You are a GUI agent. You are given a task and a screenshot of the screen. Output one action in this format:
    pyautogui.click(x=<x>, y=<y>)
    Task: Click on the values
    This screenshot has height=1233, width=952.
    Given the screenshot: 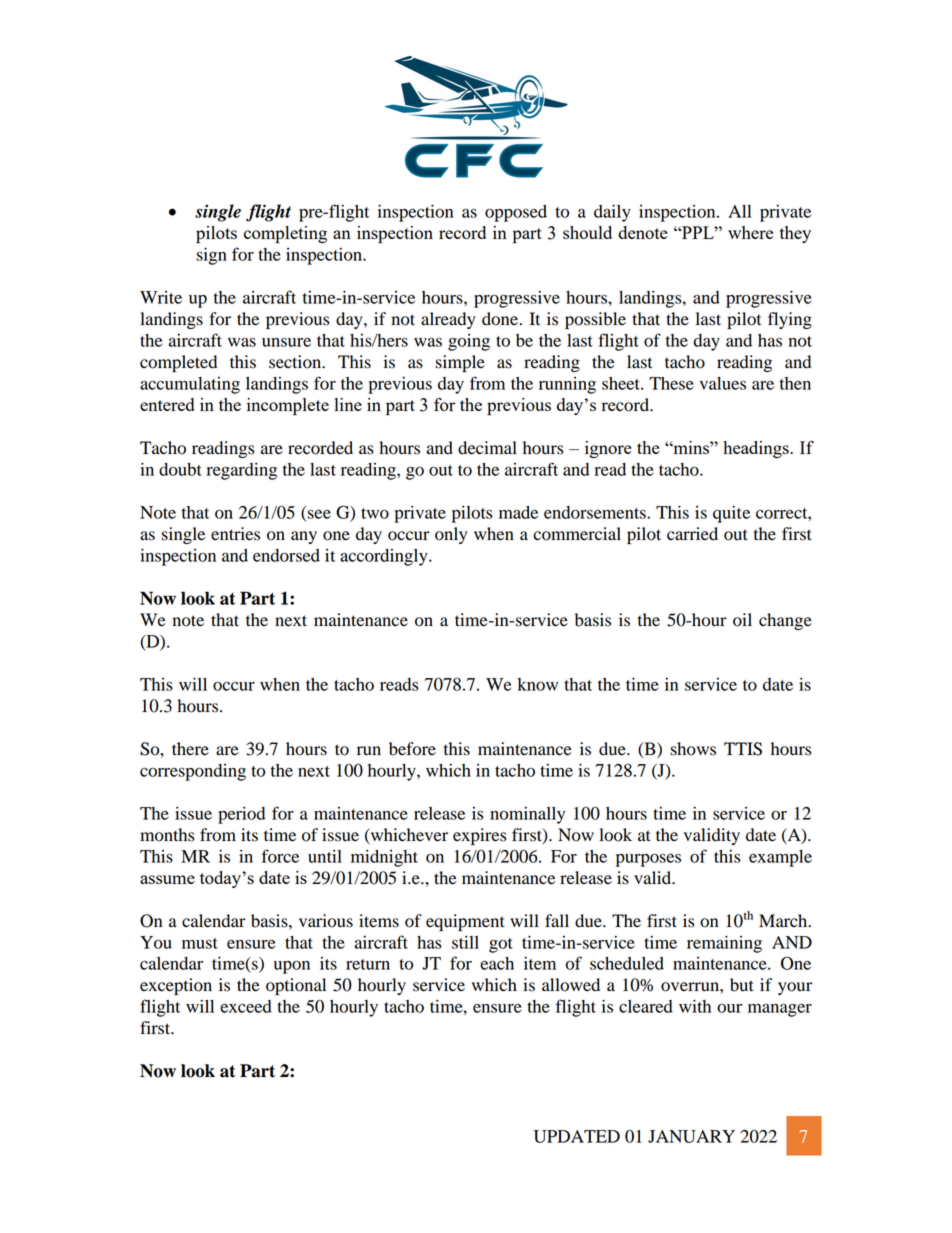 What is the action you would take?
    pyautogui.click(x=722, y=383)
